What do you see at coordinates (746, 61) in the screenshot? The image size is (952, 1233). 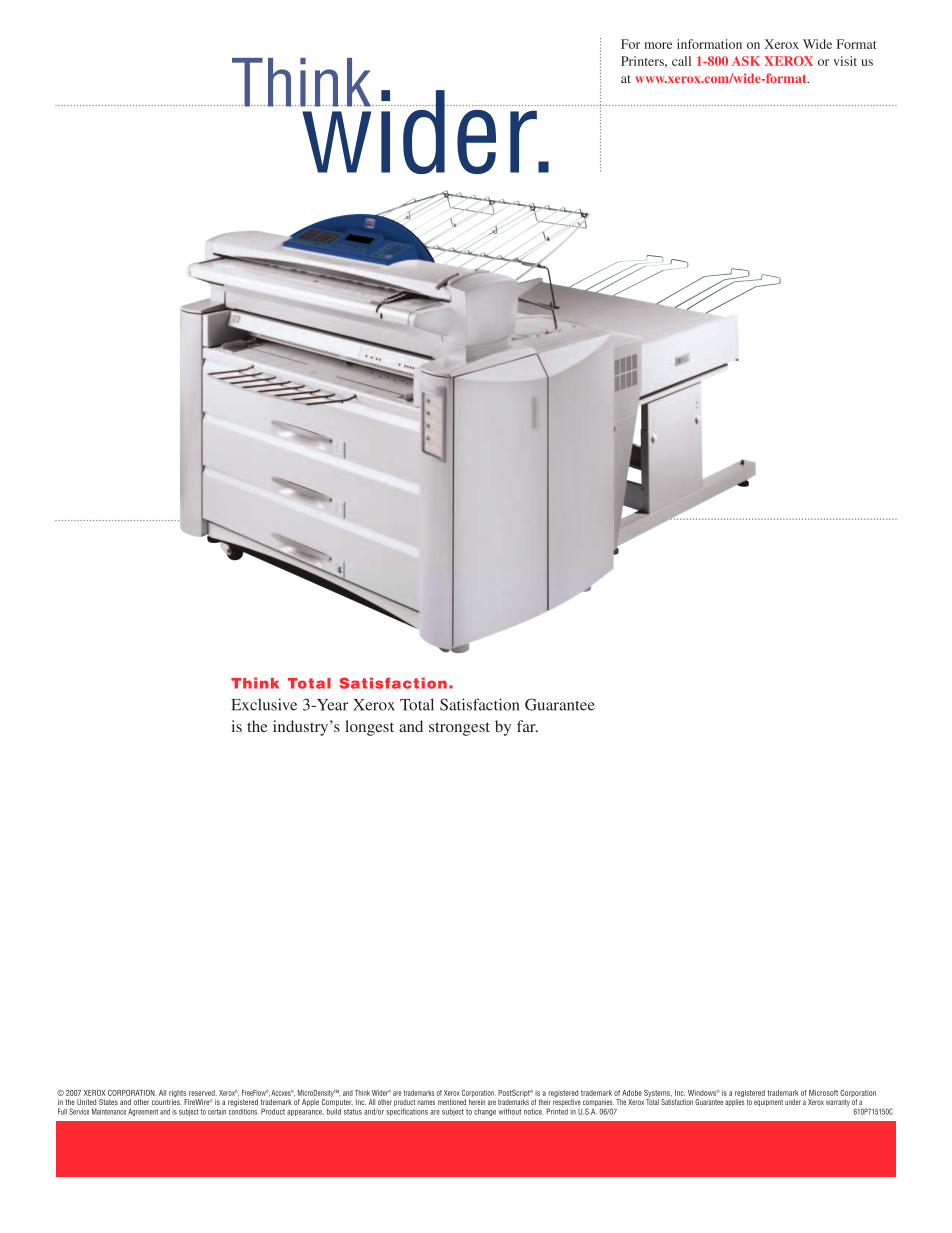 I see `ASK` at bounding box center [746, 61].
